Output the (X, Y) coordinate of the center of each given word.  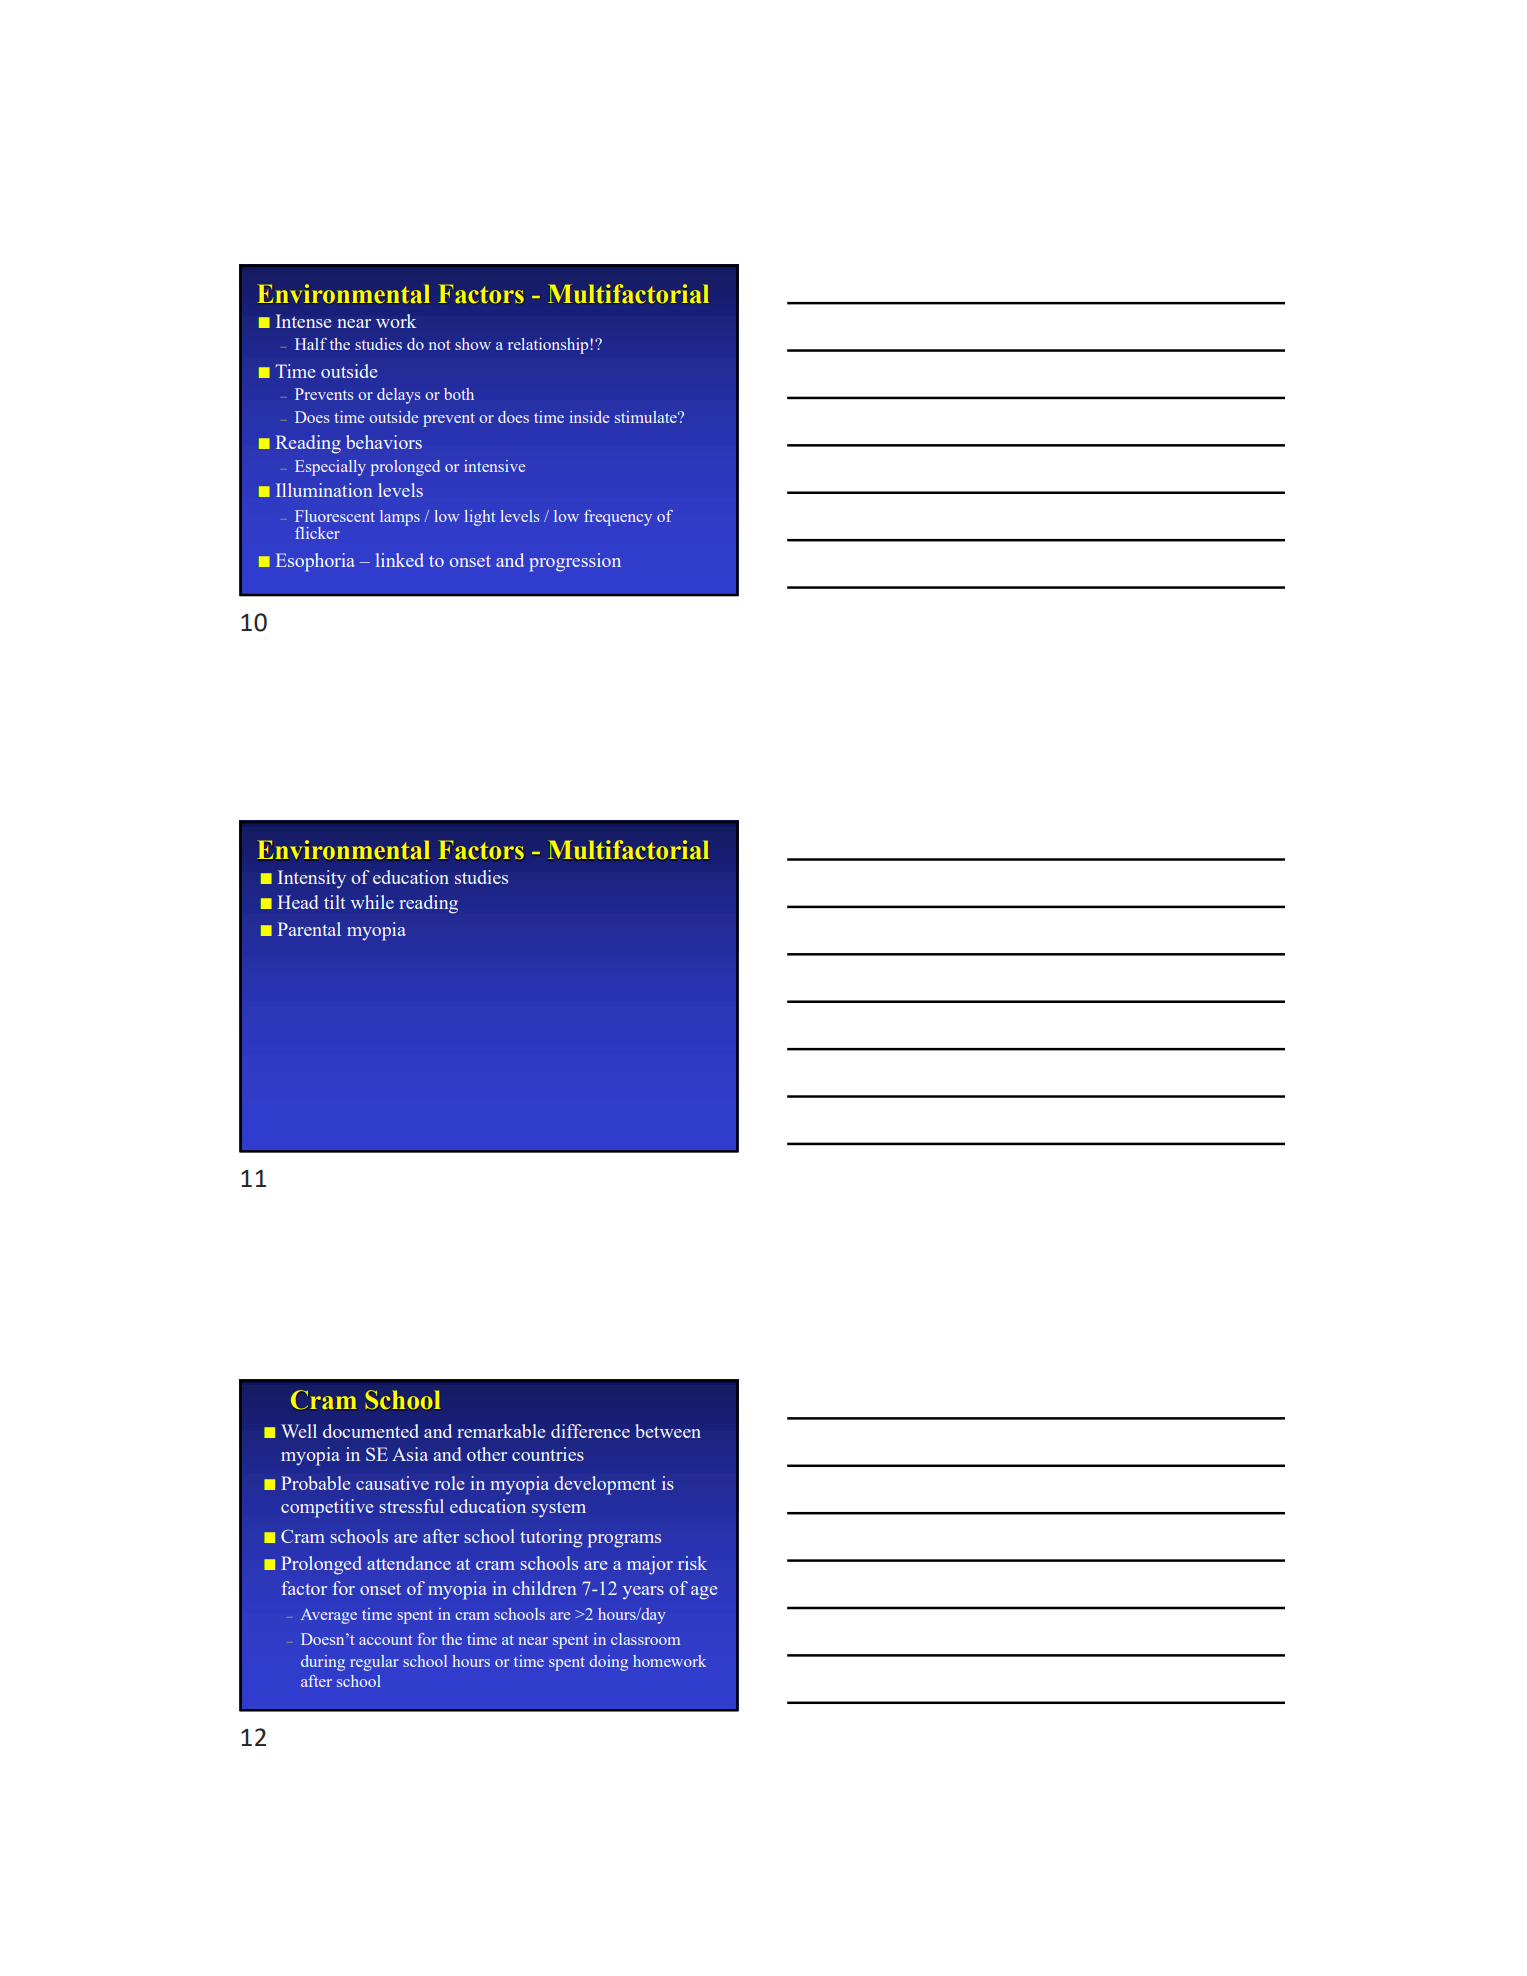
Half (311, 344)
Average (329, 1616)
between (668, 1431)
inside (590, 417)
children (544, 1588)
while (372, 902)
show (473, 344)
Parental (309, 929)
